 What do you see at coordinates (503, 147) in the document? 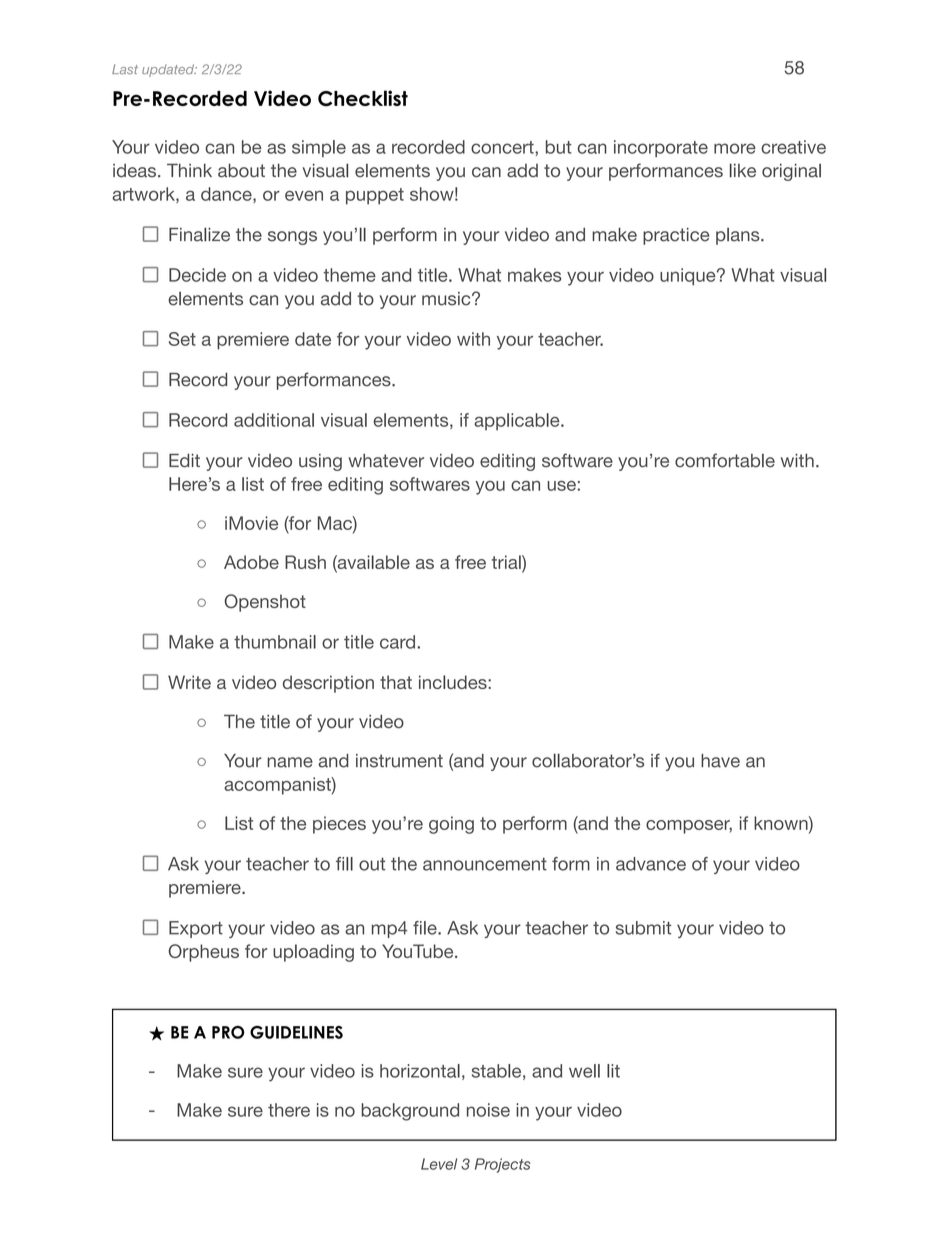
I see `concert` at bounding box center [503, 147].
